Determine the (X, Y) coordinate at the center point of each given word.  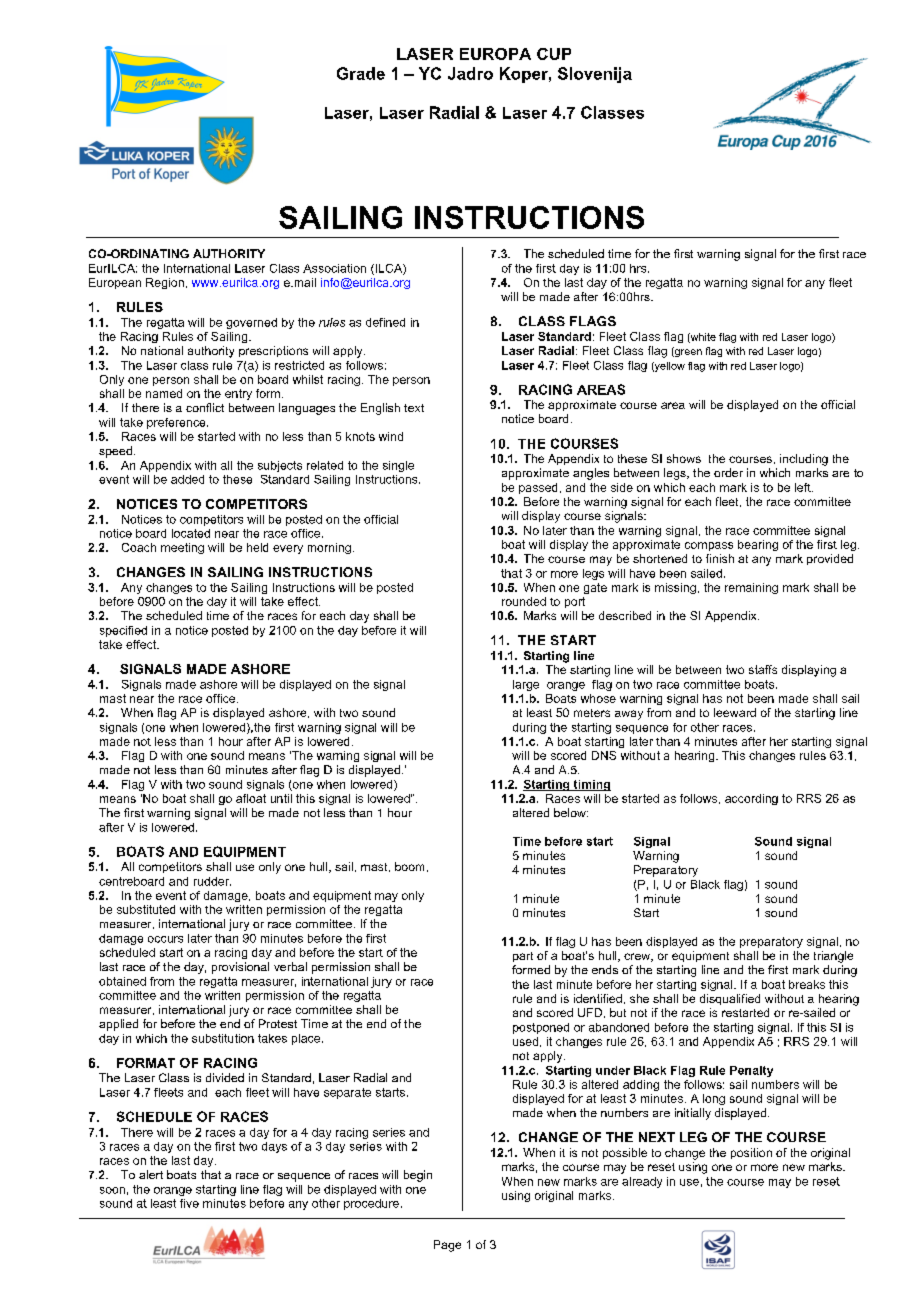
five (189, 1203)
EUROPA (495, 54)
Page (447, 1246)
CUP (554, 54)
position (751, 1153)
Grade (361, 73)
